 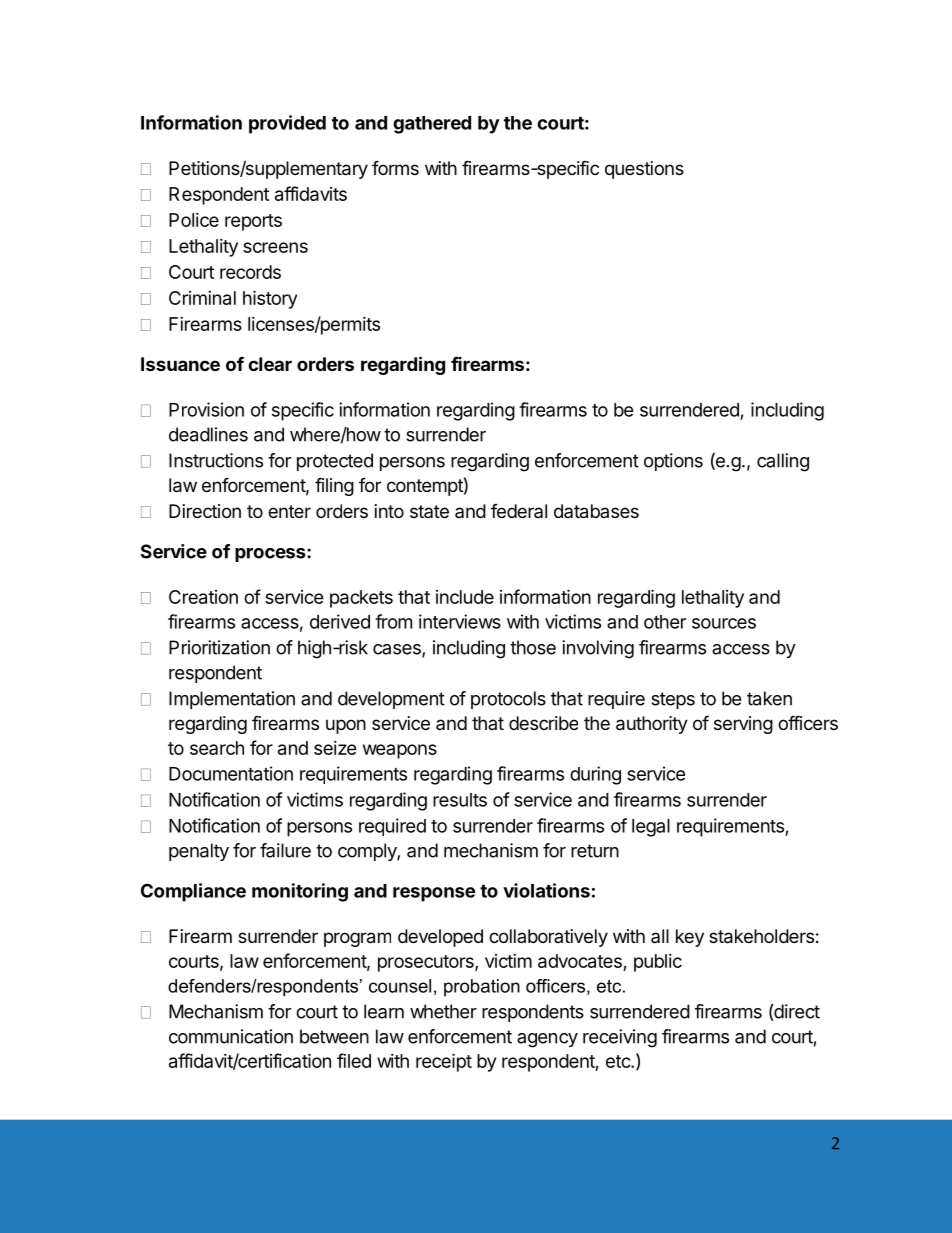 What do you see at coordinates (432, 125) in the screenshot?
I see `gathered` at bounding box center [432, 125].
